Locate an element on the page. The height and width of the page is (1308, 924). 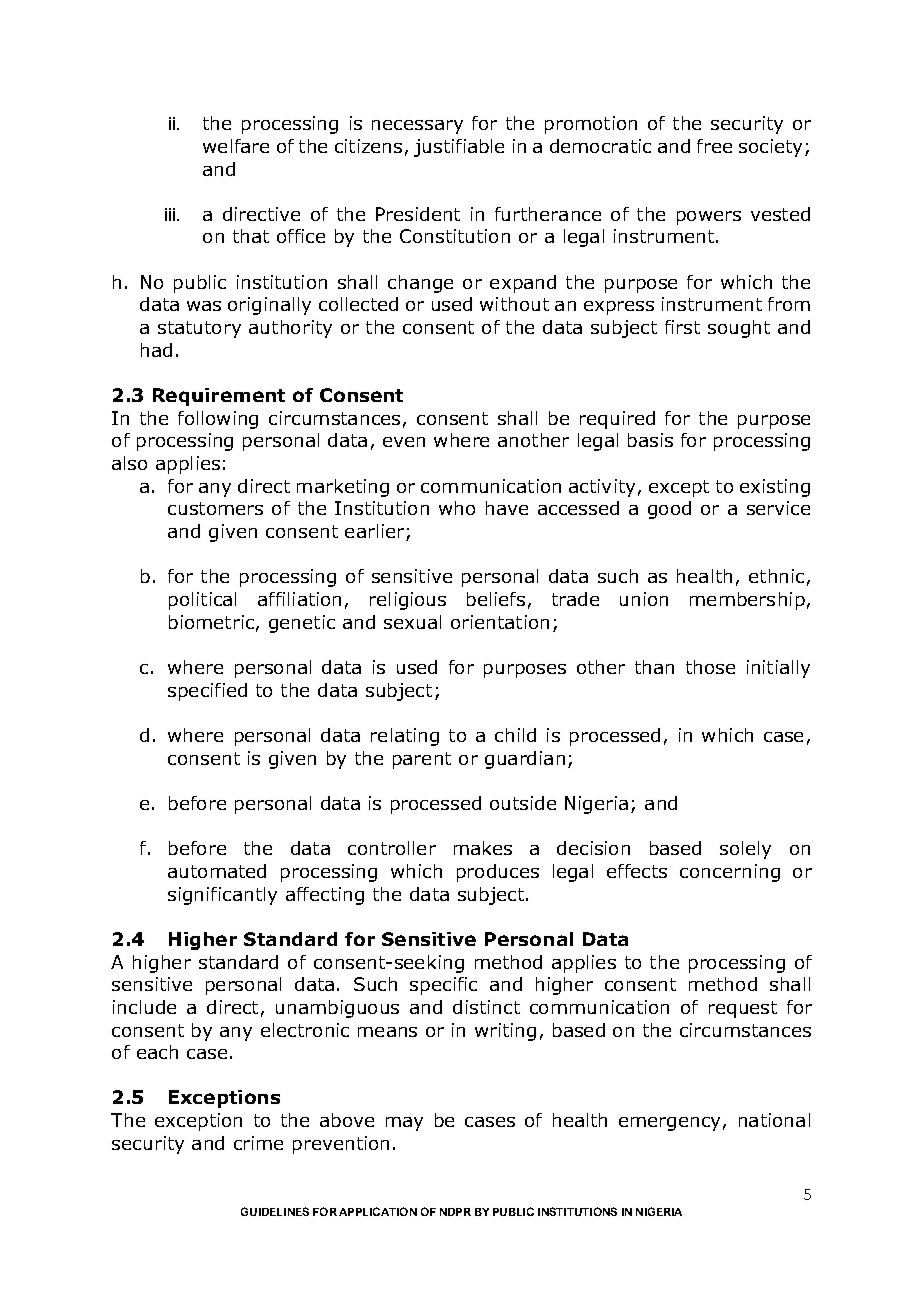
welfare is located at coordinates (236, 146).
